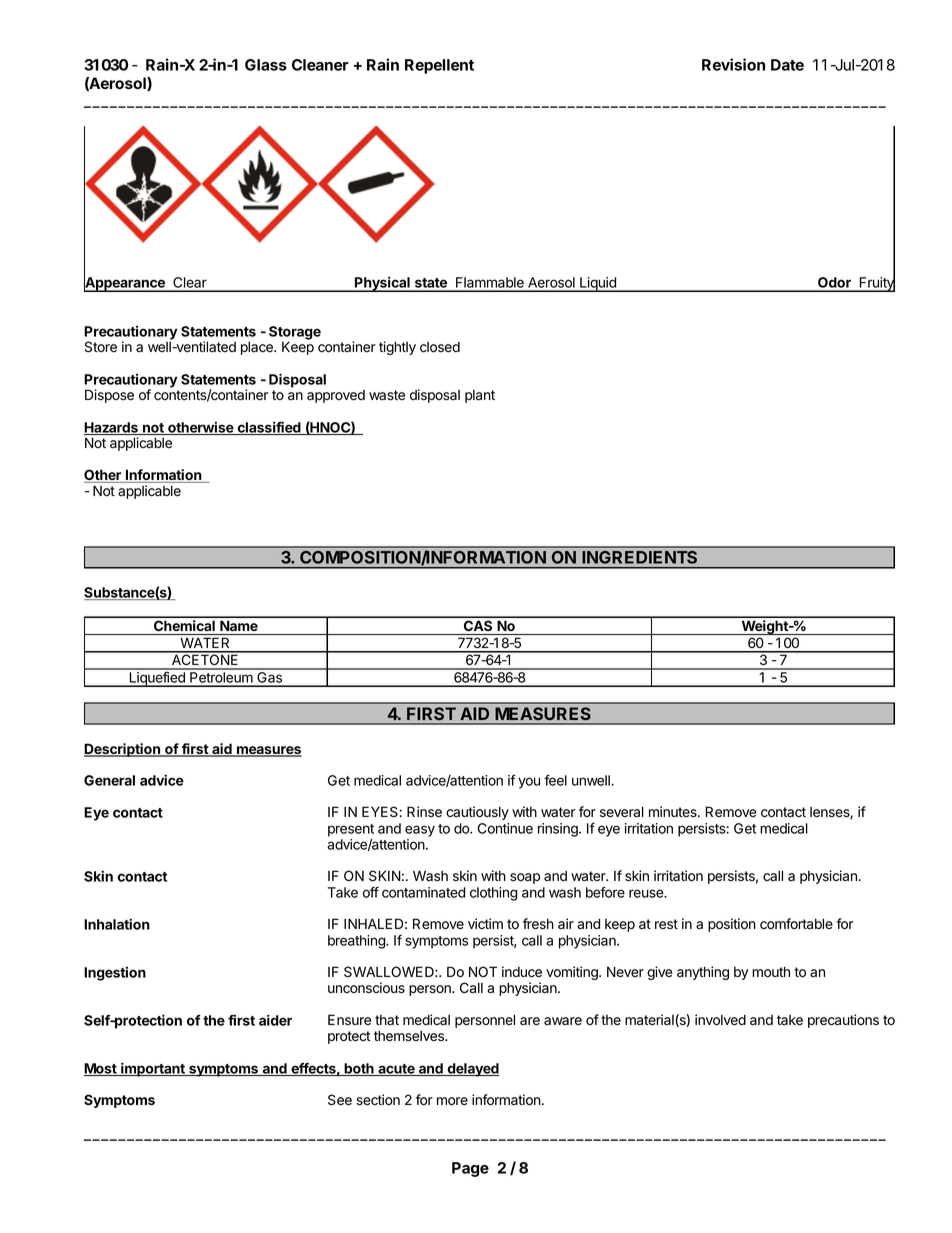  Describe the element at coordinates (470, 1169) in the document. I see `Page` at that location.
